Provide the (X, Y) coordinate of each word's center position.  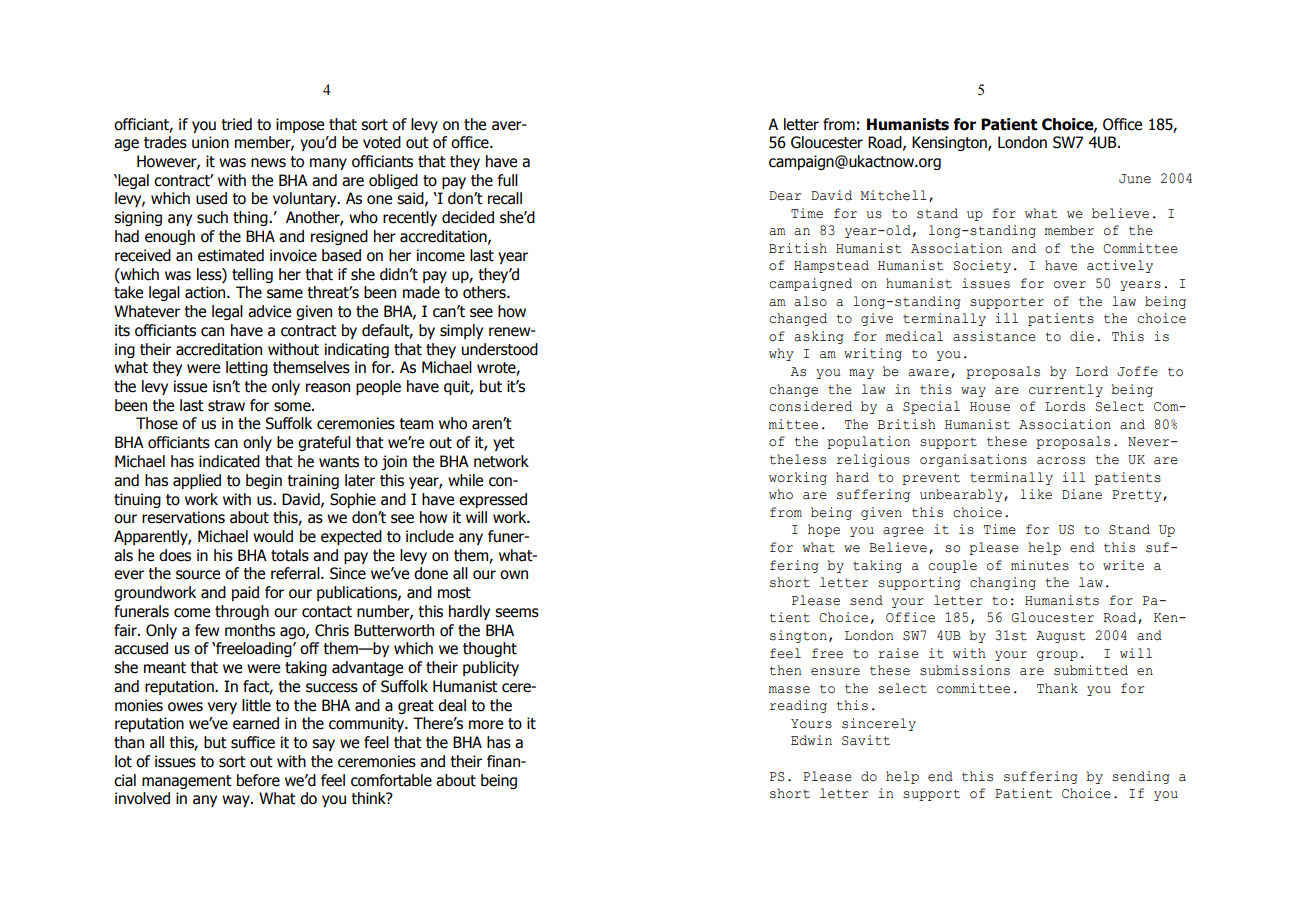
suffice (253, 742)
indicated (229, 461)
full (508, 180)
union (210, 142)
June (1135, 179)
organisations (973, 460)
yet (504, 444)
